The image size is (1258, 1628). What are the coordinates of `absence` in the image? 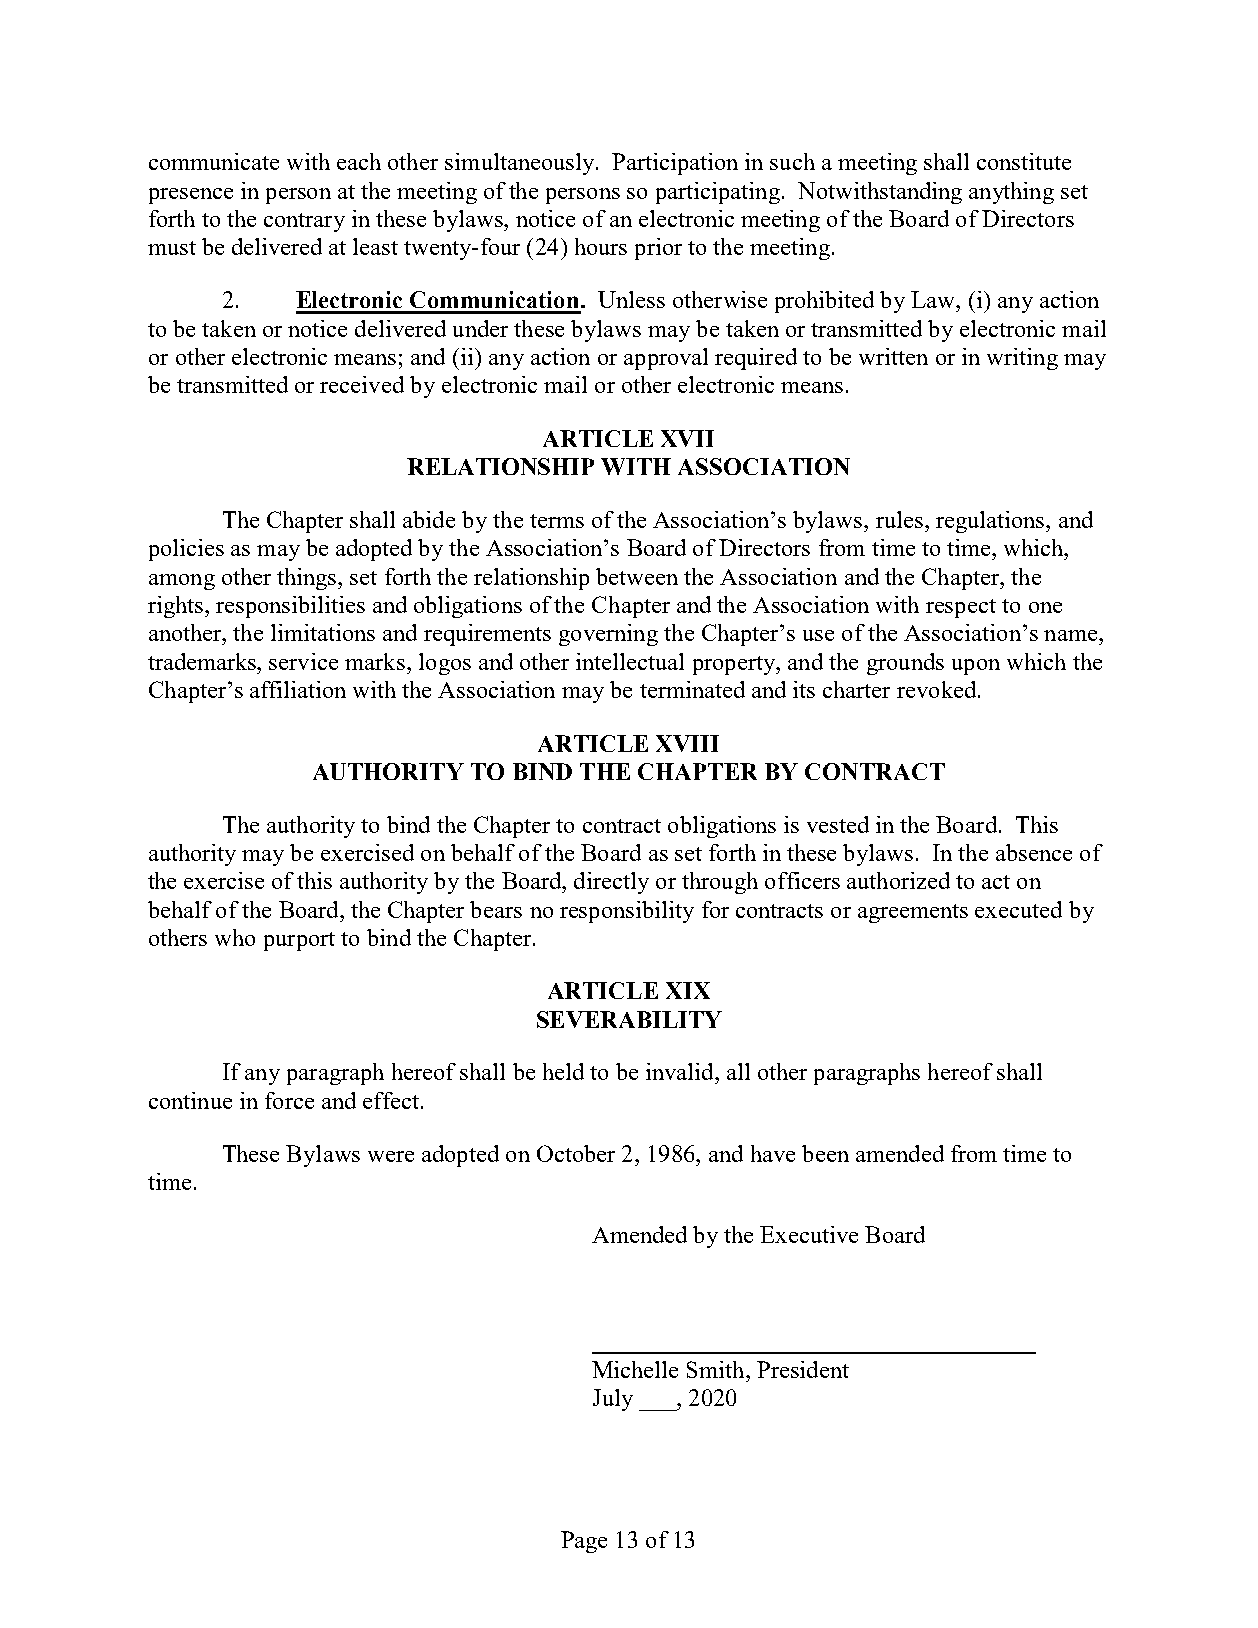 It's located at (1034, 852).
